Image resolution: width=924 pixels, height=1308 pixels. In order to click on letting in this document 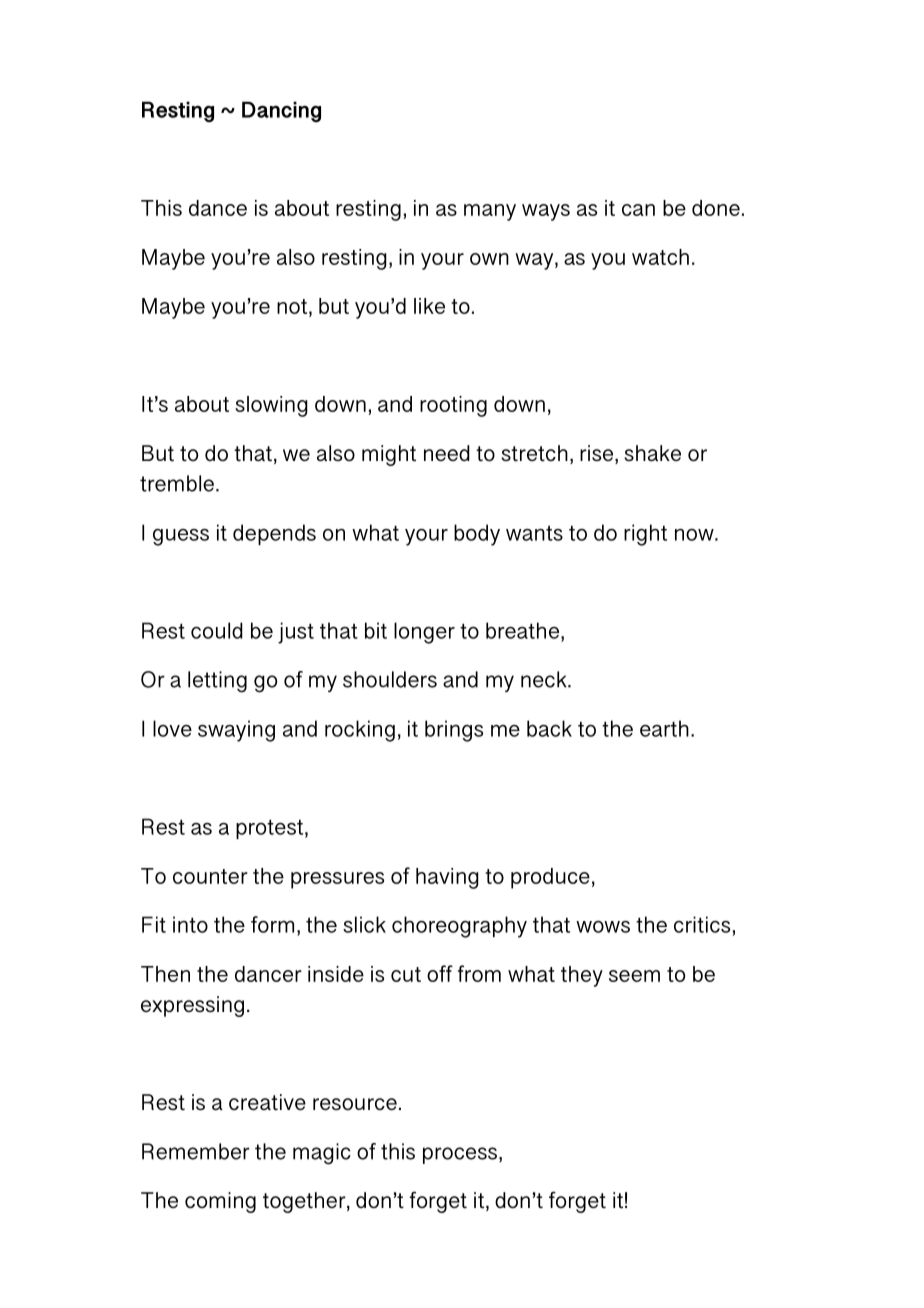, I will do `click(217, 682)`.
